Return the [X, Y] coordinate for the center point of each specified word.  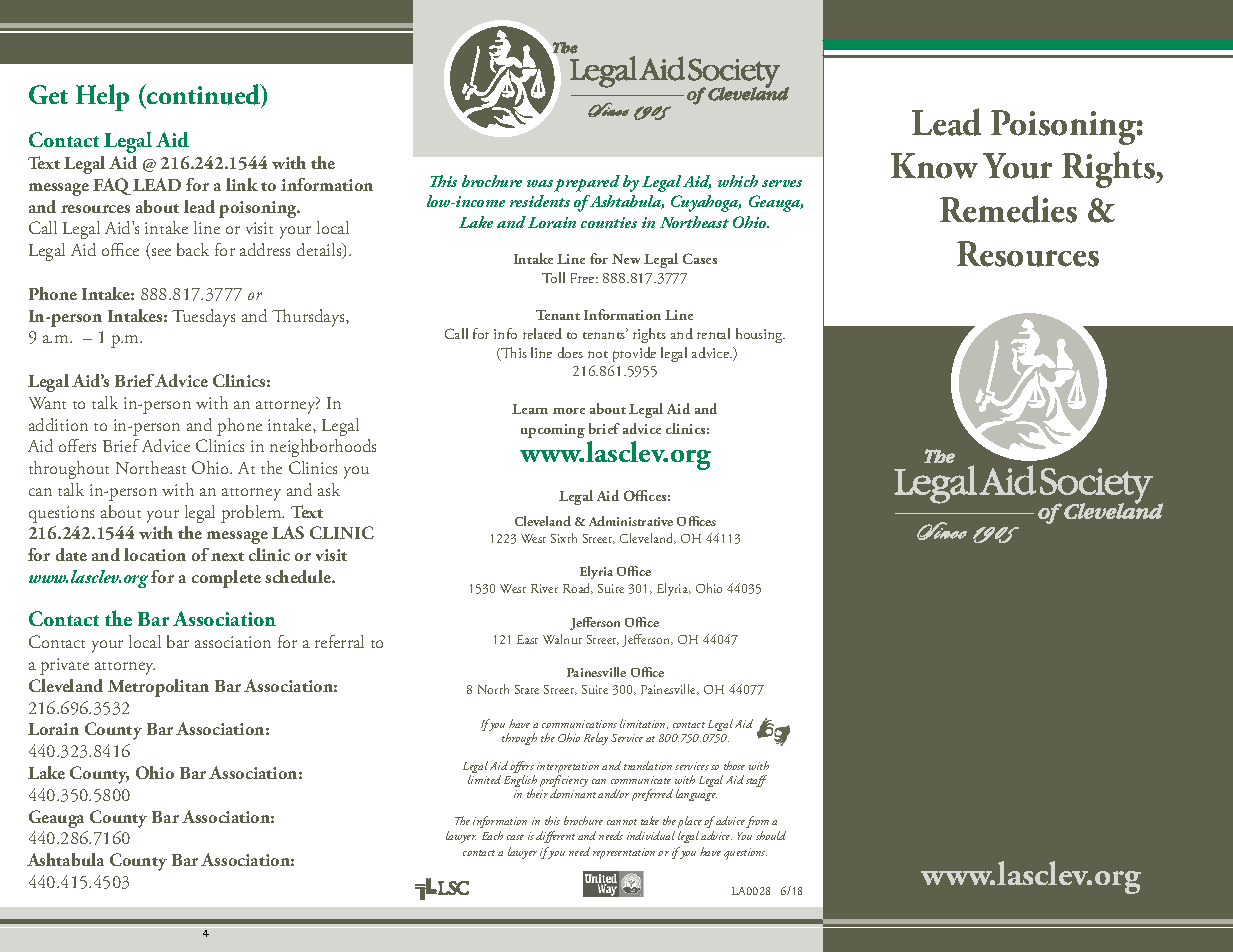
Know [934, 166]
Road [578, 588]
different [555, 837]
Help [102, 97]
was [540, 183]
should [771, 835]
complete [226, 579]
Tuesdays [203, 318]
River [544, 588]
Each [492, 835]
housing [760, 335]
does [570, 352]
